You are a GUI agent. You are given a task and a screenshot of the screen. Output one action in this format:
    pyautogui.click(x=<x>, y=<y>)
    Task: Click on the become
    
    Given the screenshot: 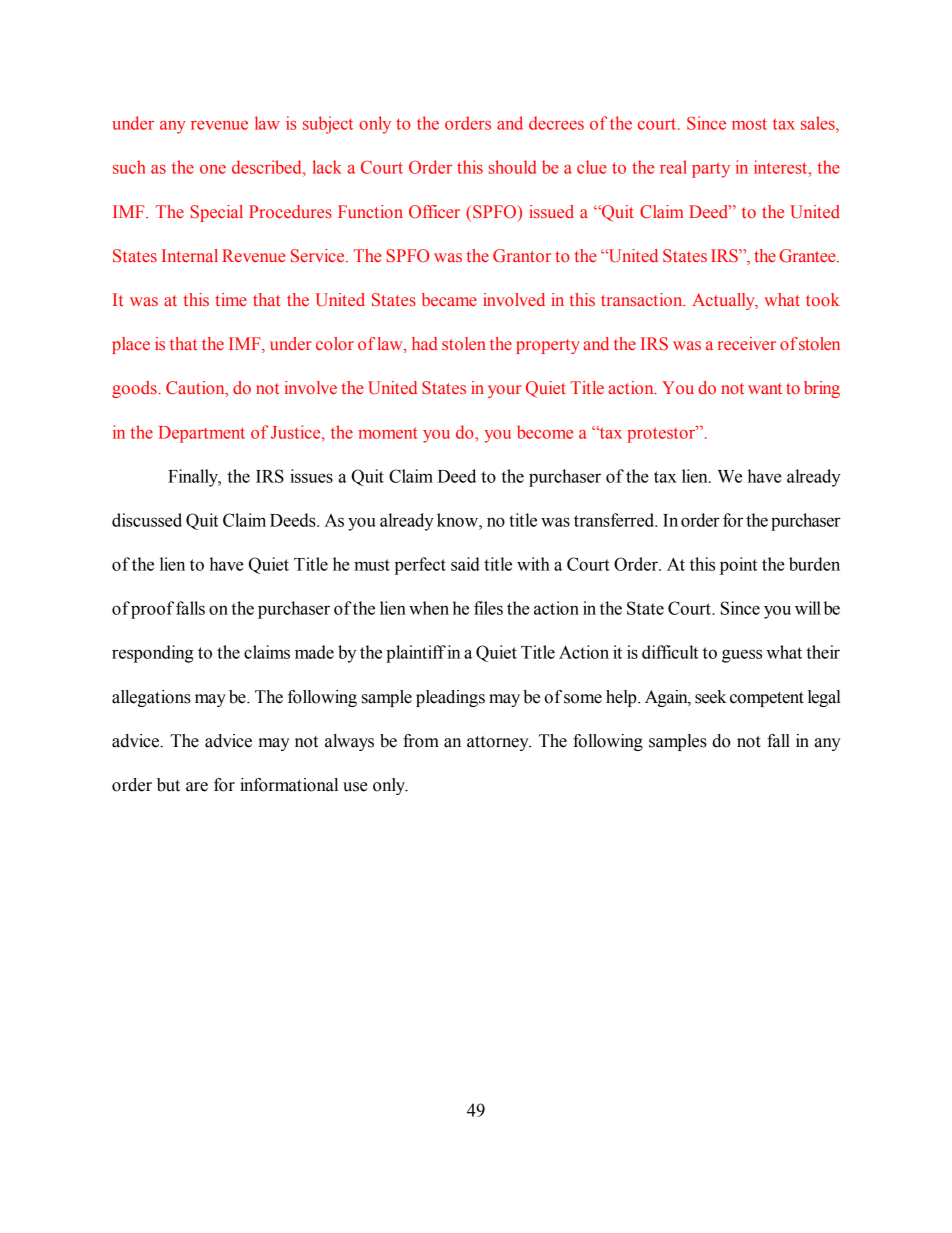 What is the action you would take?
    pyautogui.click(x=545, y=432)
